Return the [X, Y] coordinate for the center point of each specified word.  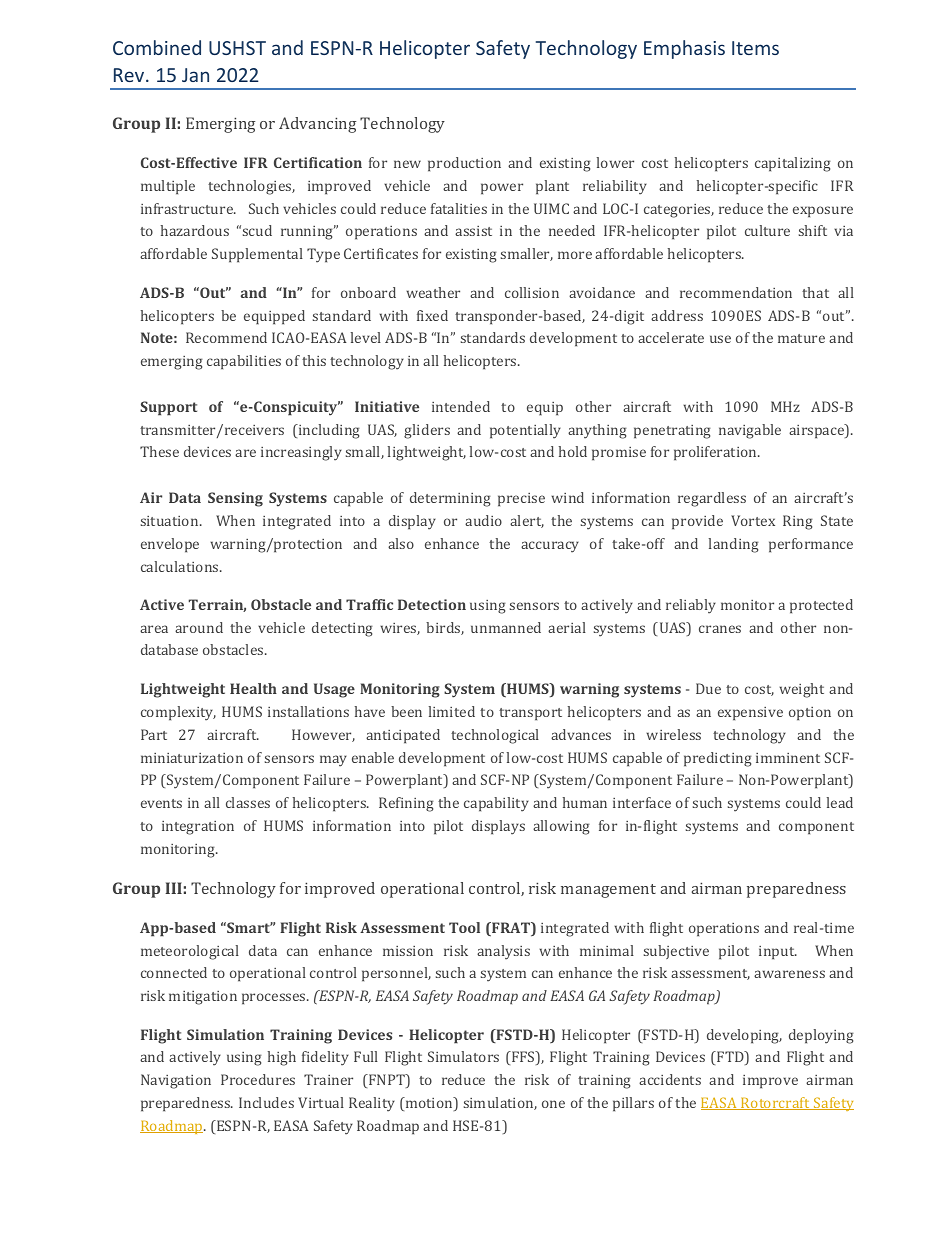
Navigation [176, 1081]
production [464, 164]
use [720, 339]
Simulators [463, 1056]
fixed [432, 315]
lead [840, 802]
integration [198, 828]
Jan [195, 75]
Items [755, 48]
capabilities [244, 362]
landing [734, 545]
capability [496, 804]
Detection [432, 604]
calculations [181, 566]
